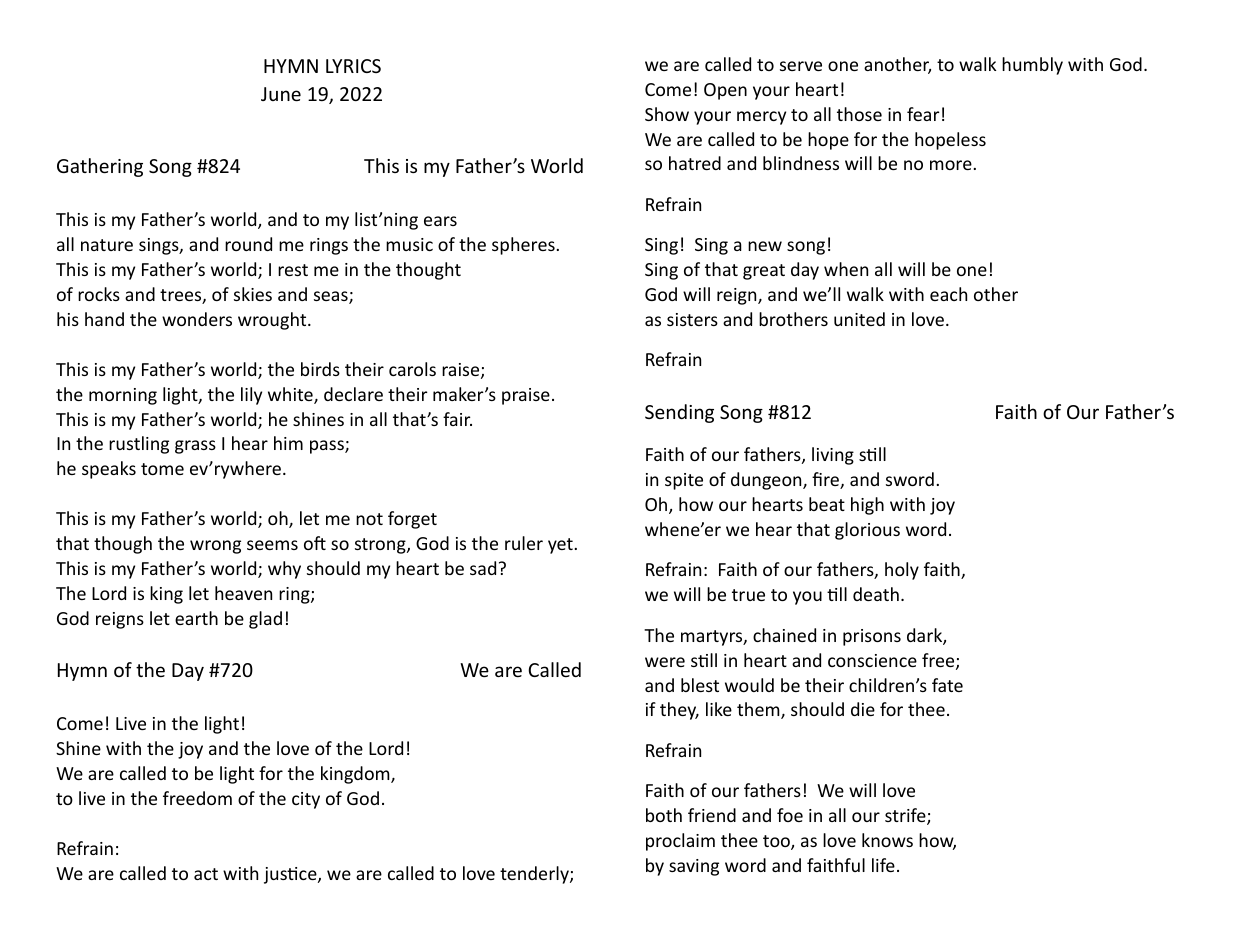 The height and width of the screenshot is (952, 1233). What do you see at coordinates (197, 319) in the screenshot?
I see `wonders` at bounding box center [197, 319].
